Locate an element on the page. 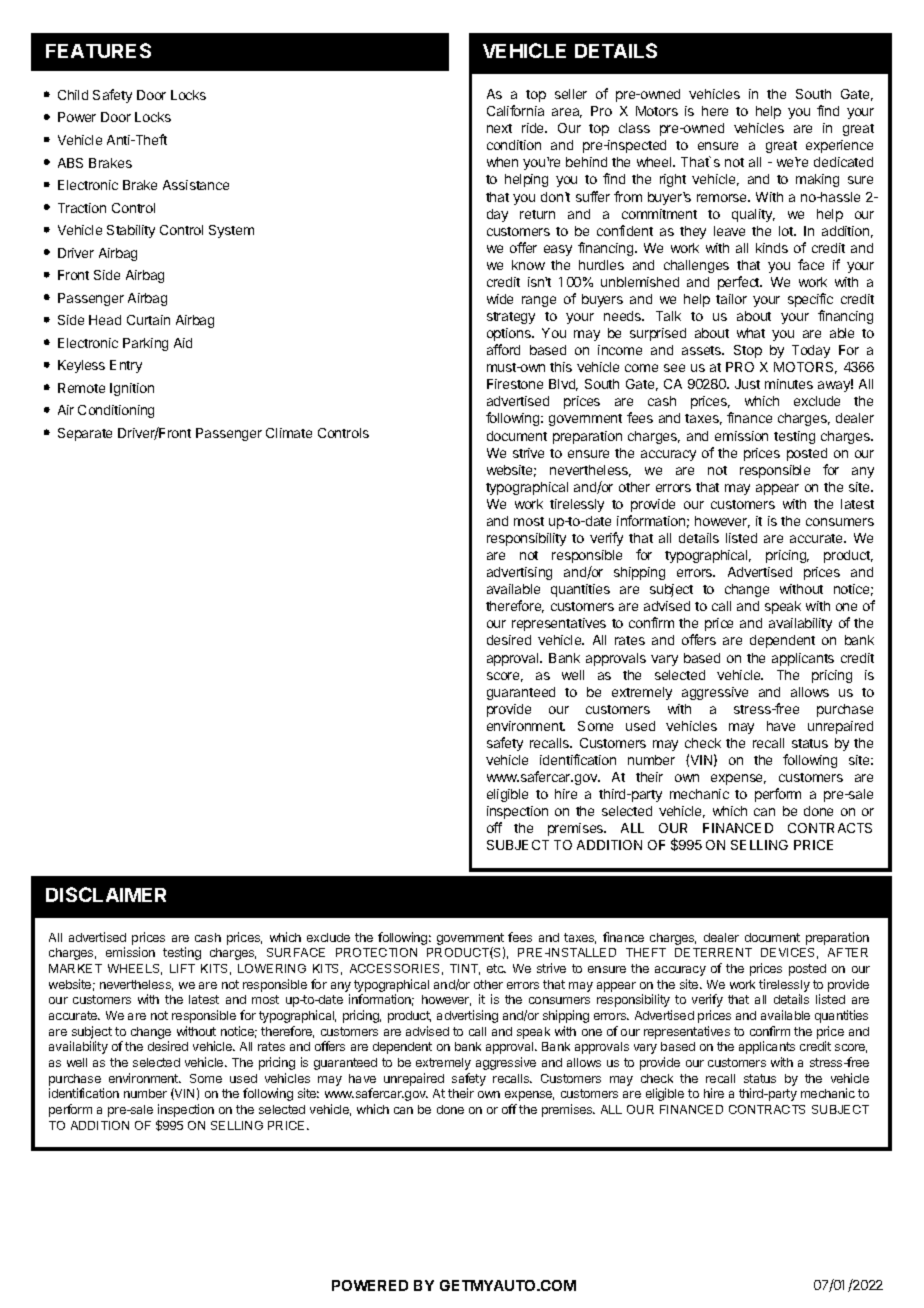 This document has height=1308, width=924. California is located at coordinates (515, 110).
